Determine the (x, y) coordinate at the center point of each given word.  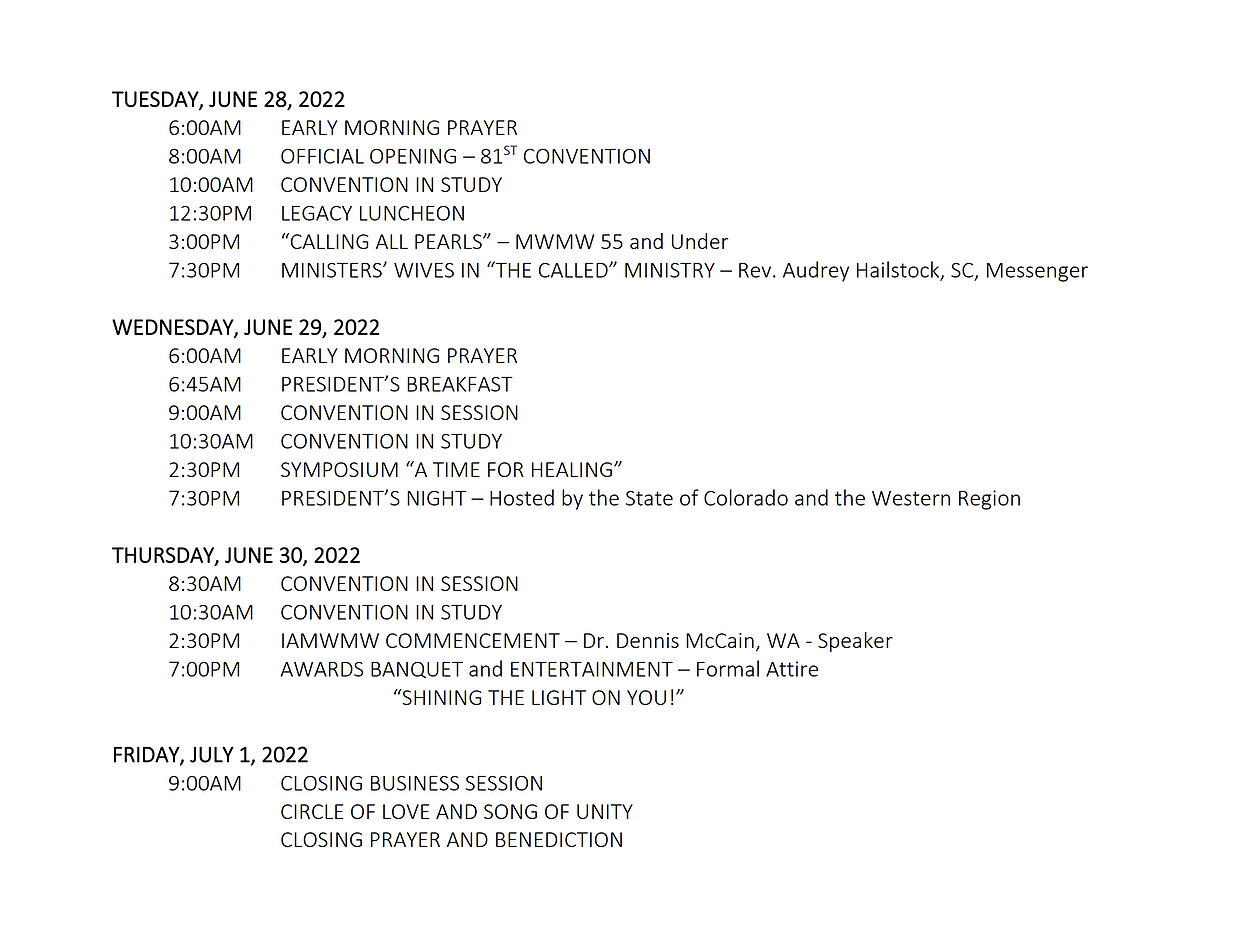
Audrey (816, 271)
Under (700, 241)
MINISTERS (333, 270)
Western (911, 498)
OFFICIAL (322, 156)
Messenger (1037, 272)
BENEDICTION (559, 839)
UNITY (605, 811)
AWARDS (321, 669)
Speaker (855, 642)
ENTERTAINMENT (592, 669)
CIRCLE (312, 811)
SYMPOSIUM (339, 469)
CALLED (574, 270)
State (649, 498)
